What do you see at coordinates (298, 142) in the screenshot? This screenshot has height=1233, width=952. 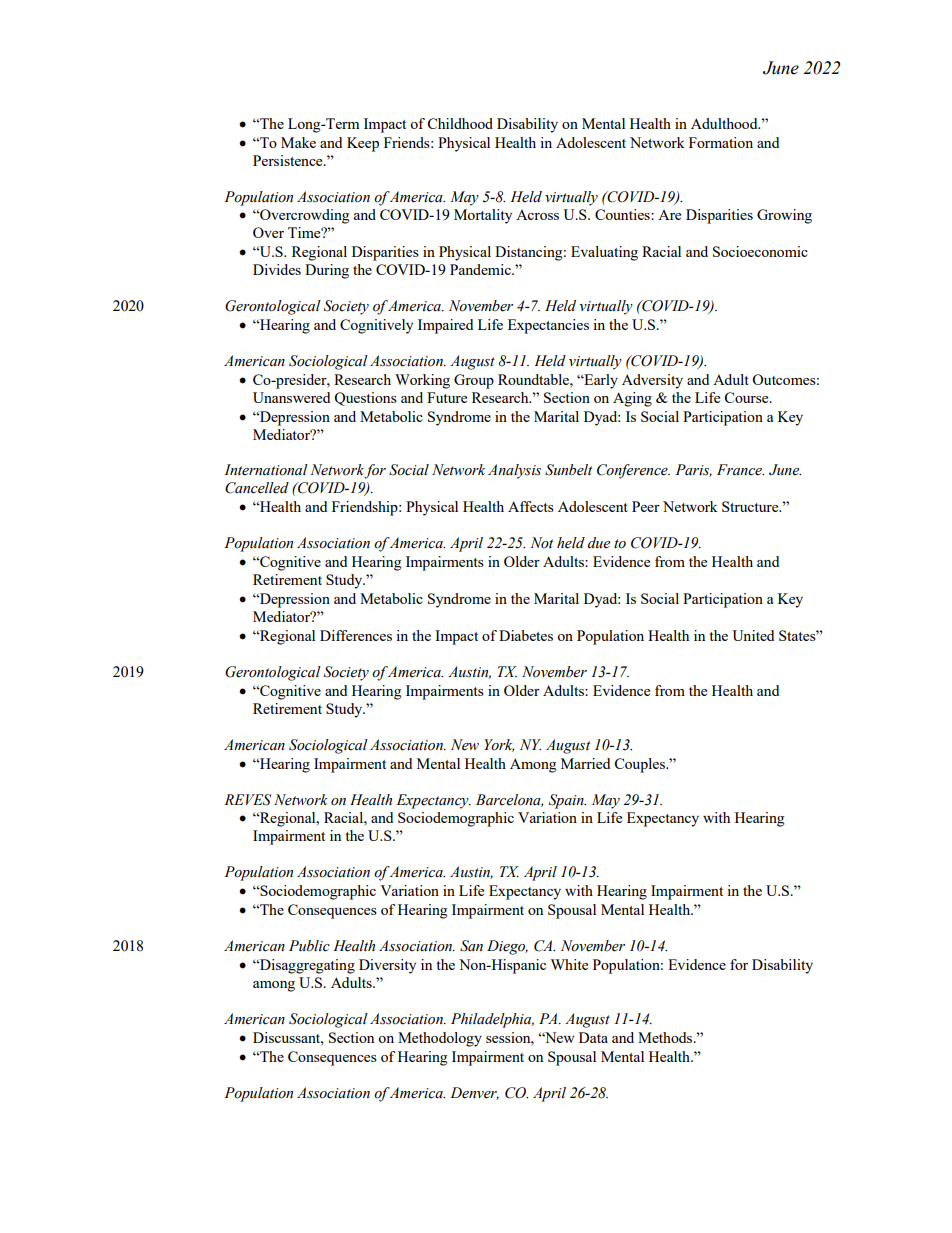 I see `Make` at bounding box center [298, 142].
